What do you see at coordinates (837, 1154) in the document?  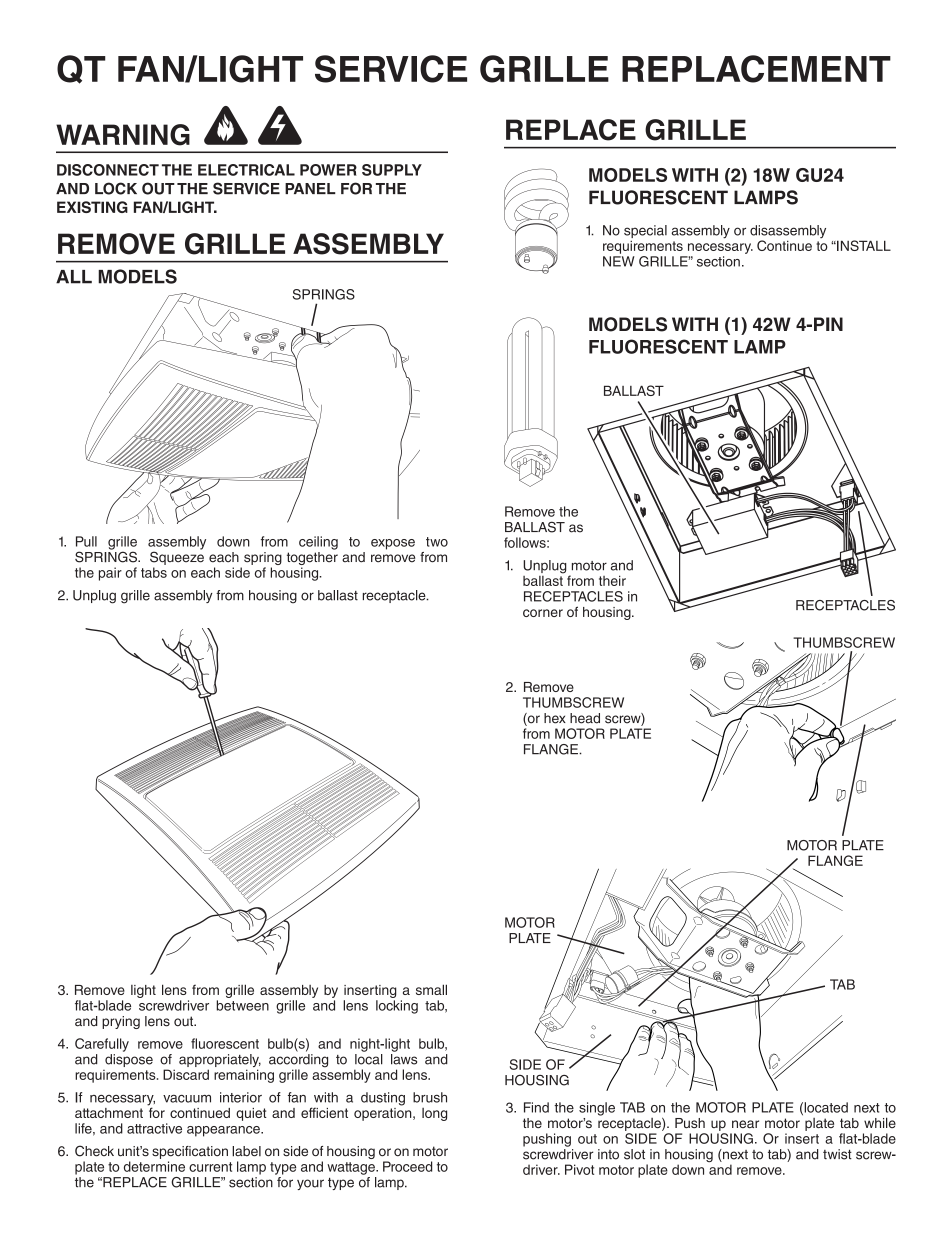 I see `twist` at bounding box center [837, 1154].
